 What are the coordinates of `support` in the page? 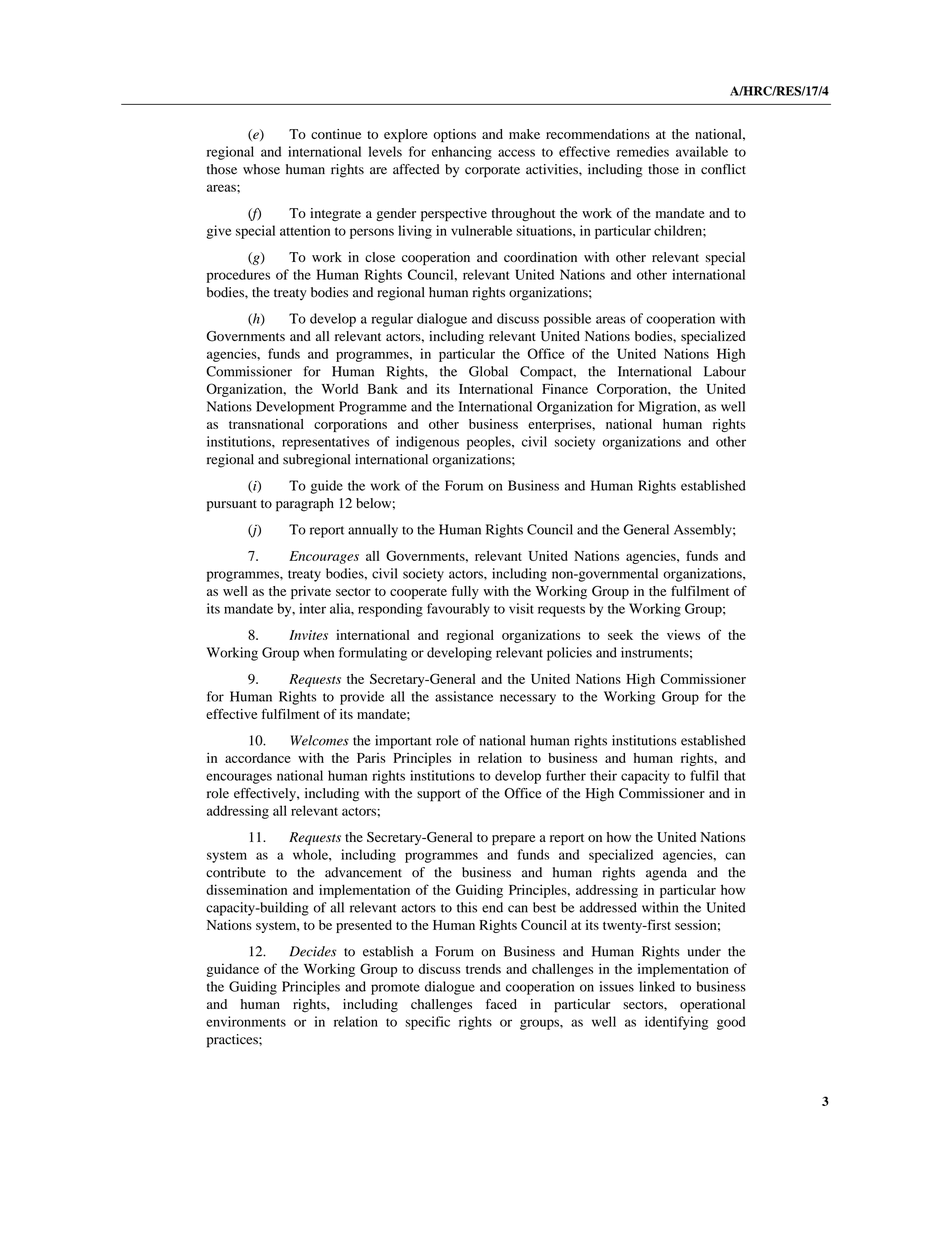 It's located at (439, 796).
